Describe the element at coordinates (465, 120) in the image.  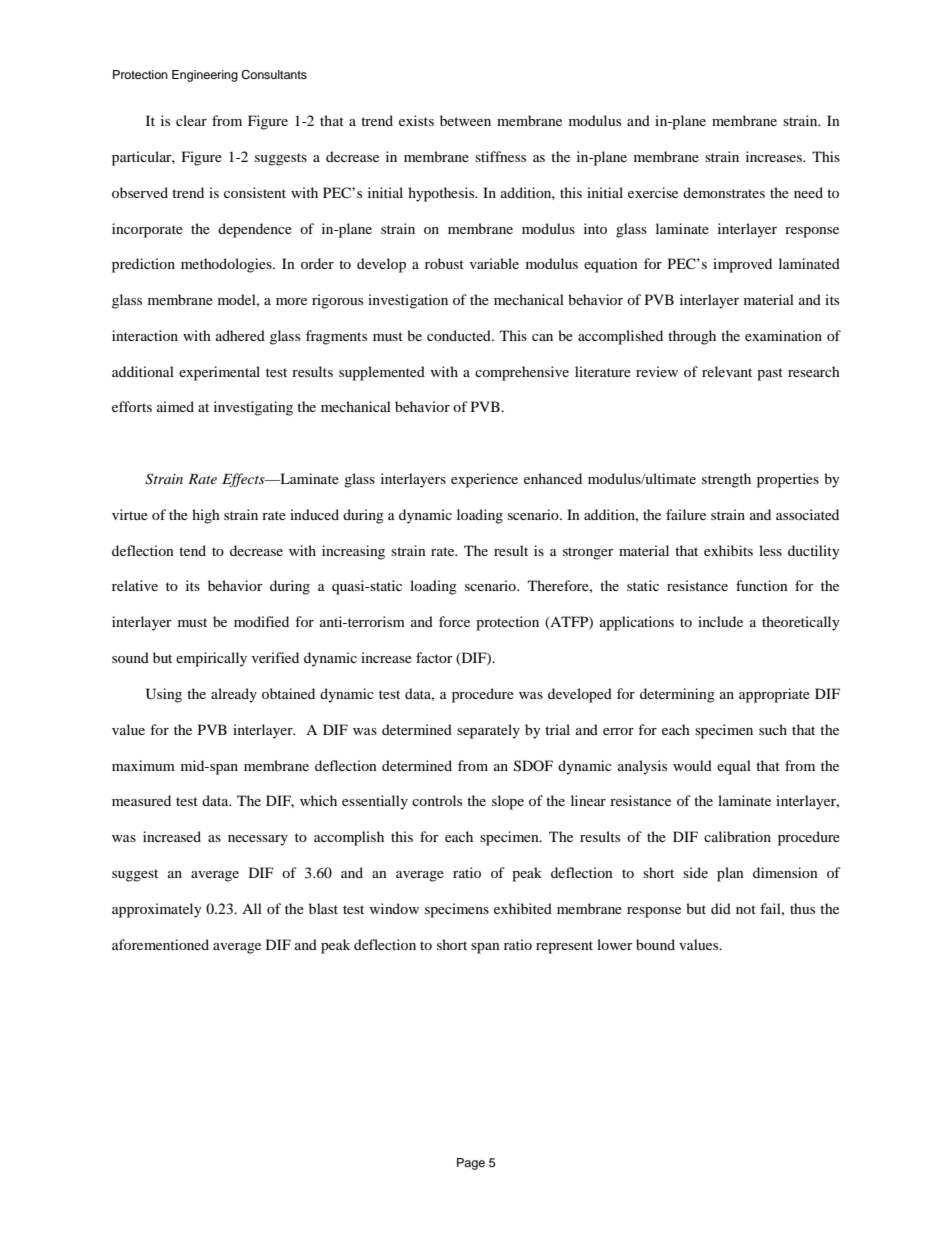
I see `between` at that location.
